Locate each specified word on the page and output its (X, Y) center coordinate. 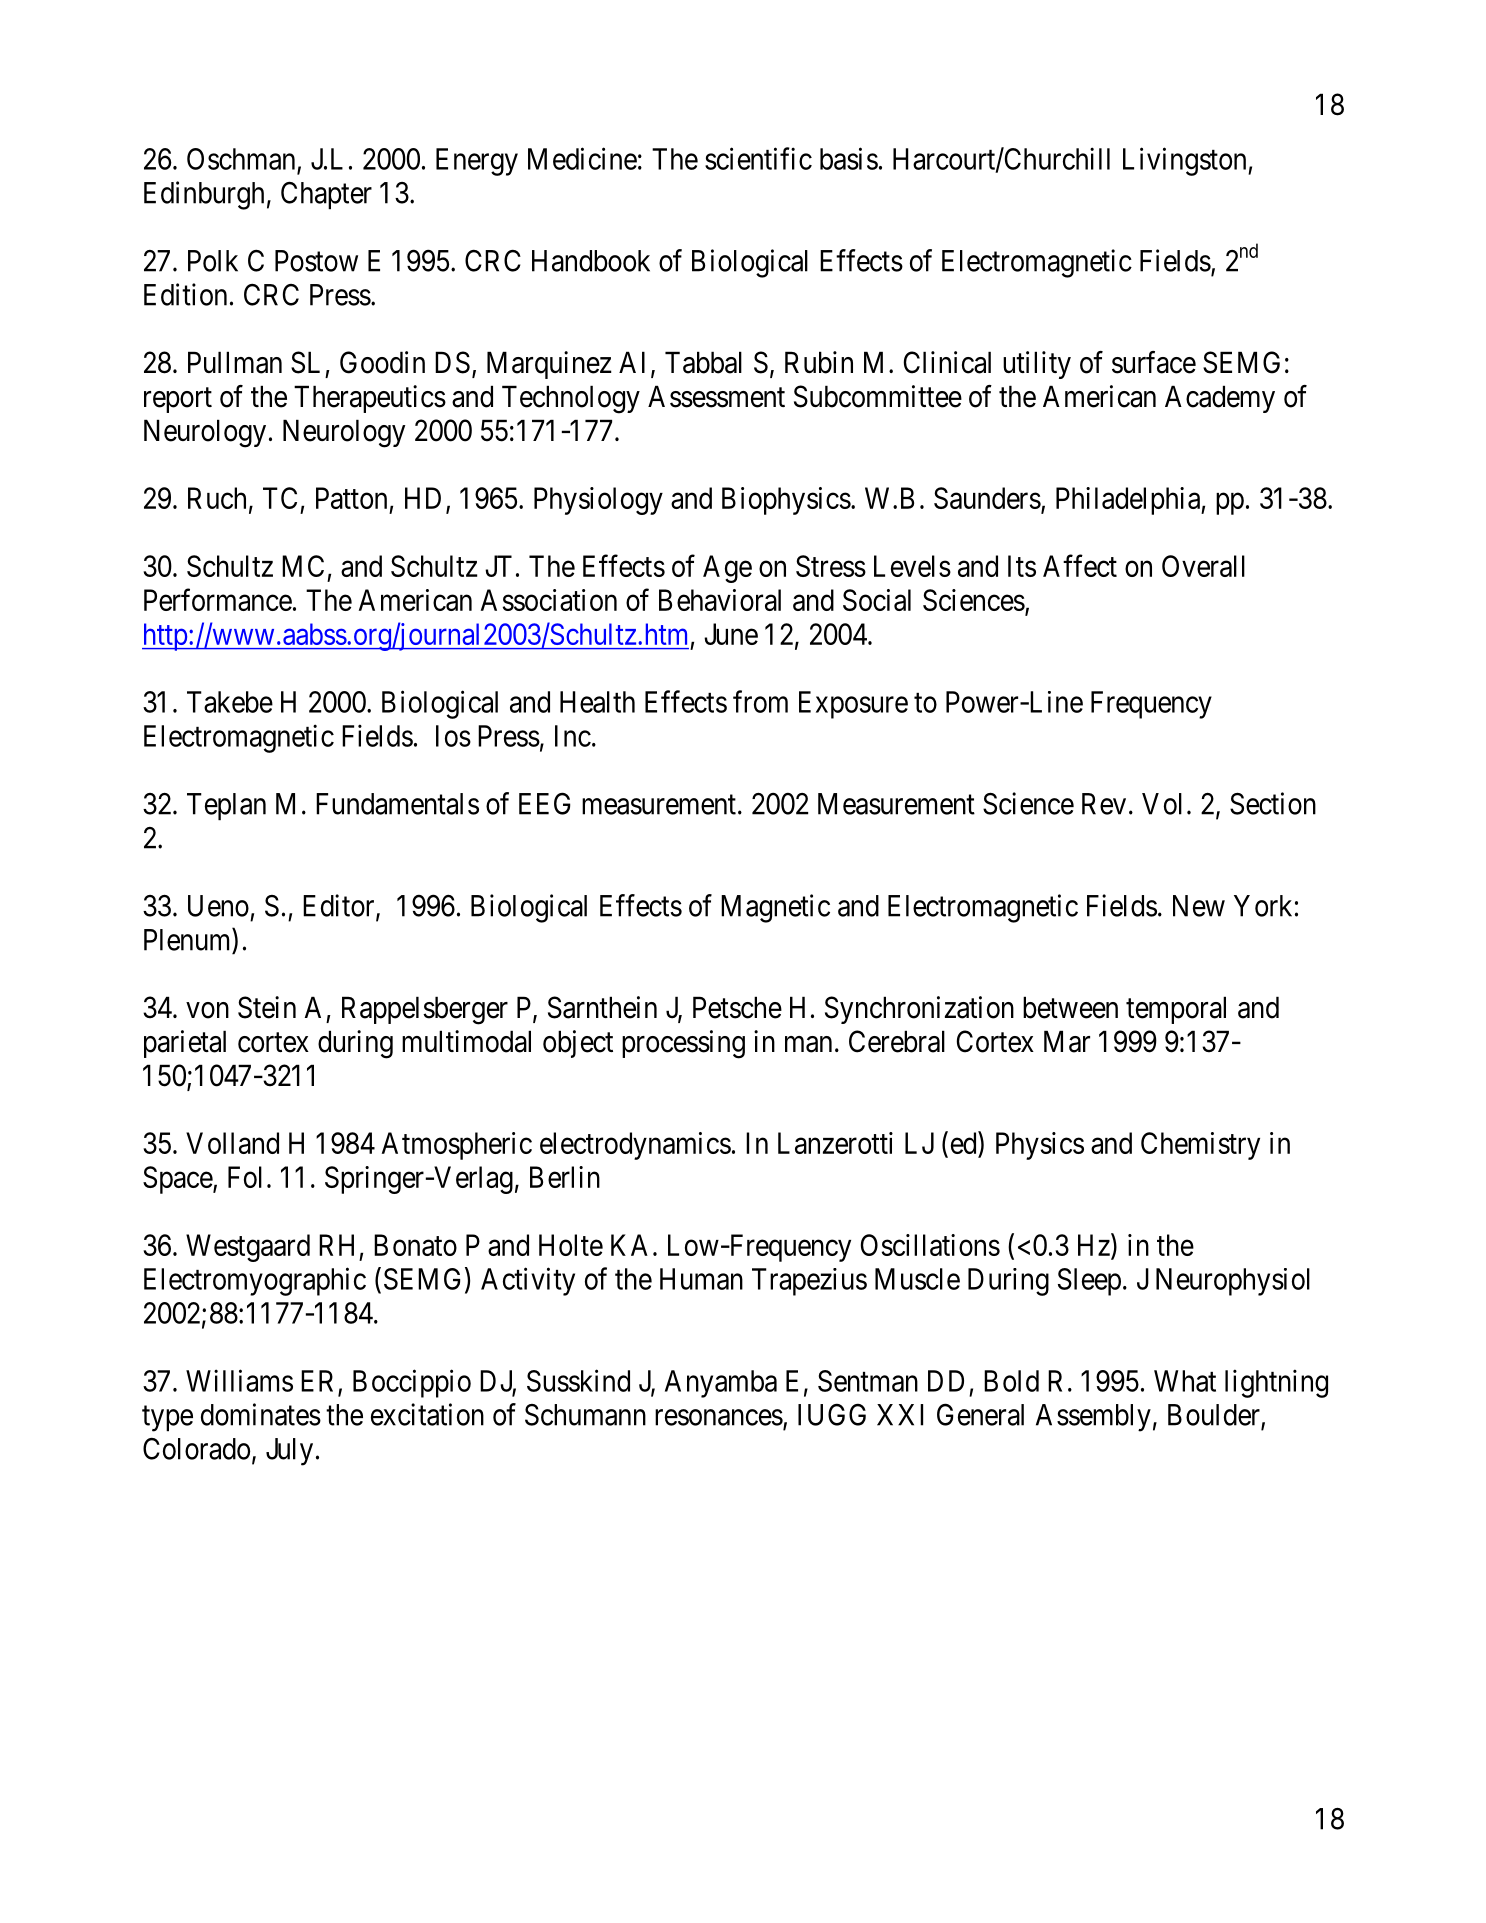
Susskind (578, 1380)
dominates (261, 1414)
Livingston (1186, 161)
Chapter (326, 195)
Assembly (1093, 1418)
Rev (1104, 804)
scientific (758, 158)
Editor (340, 906)
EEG (544, 803)
